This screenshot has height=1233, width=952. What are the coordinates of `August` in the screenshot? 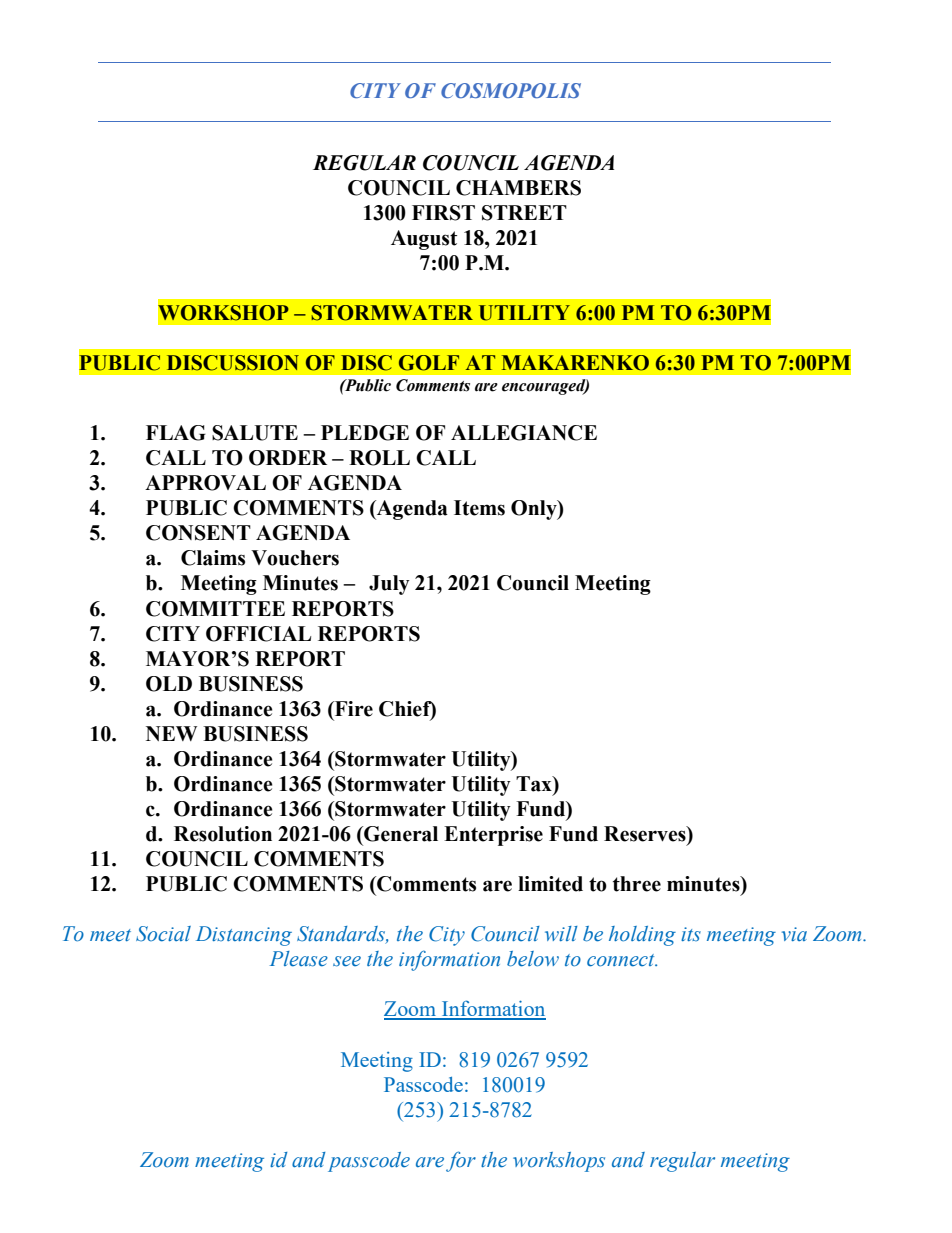 It's located at (424, 240).
